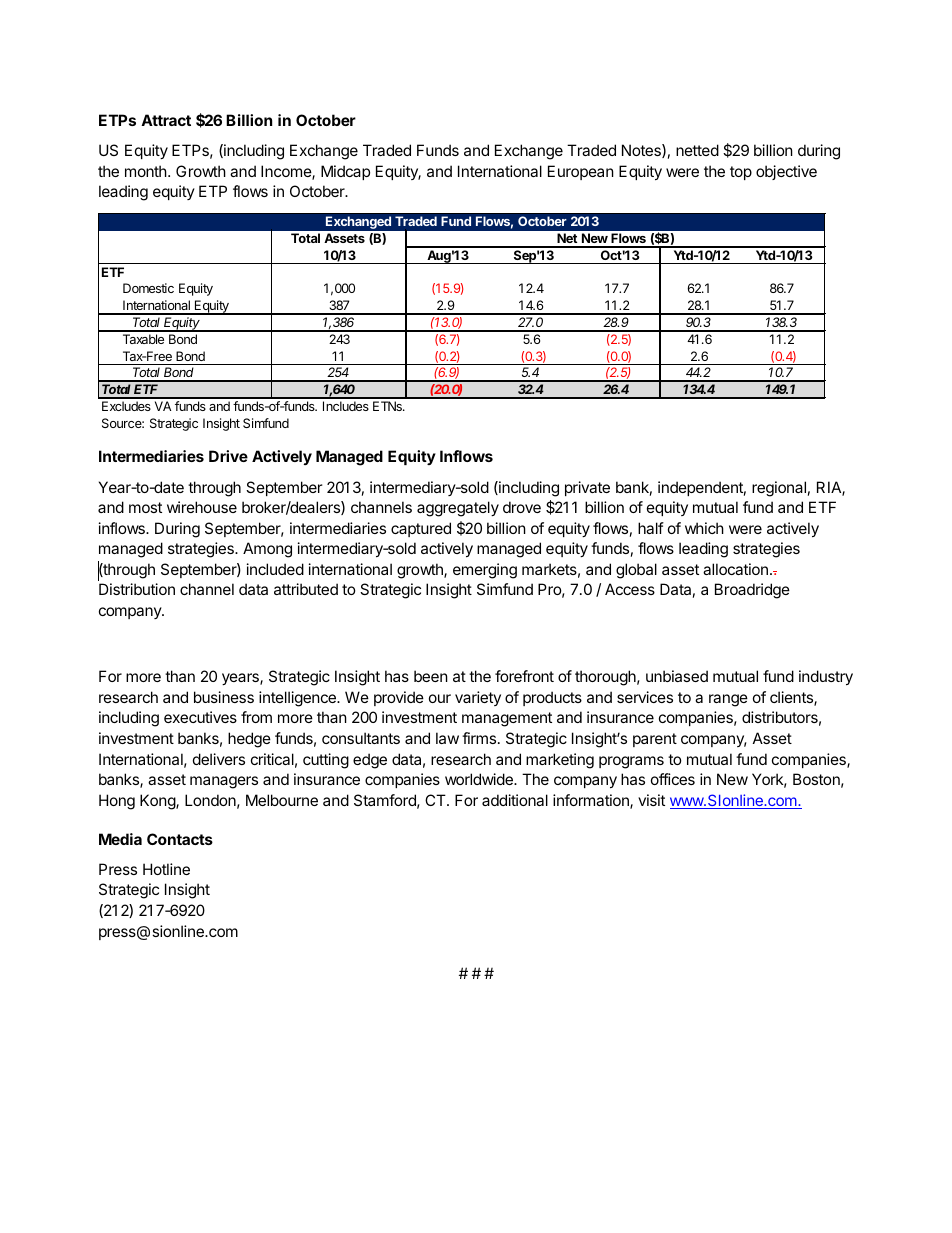 The image size is (952, 1233). What do you see at coordinates (581, 172) in the document?
I see `European` at bounding box center [581, 172].
